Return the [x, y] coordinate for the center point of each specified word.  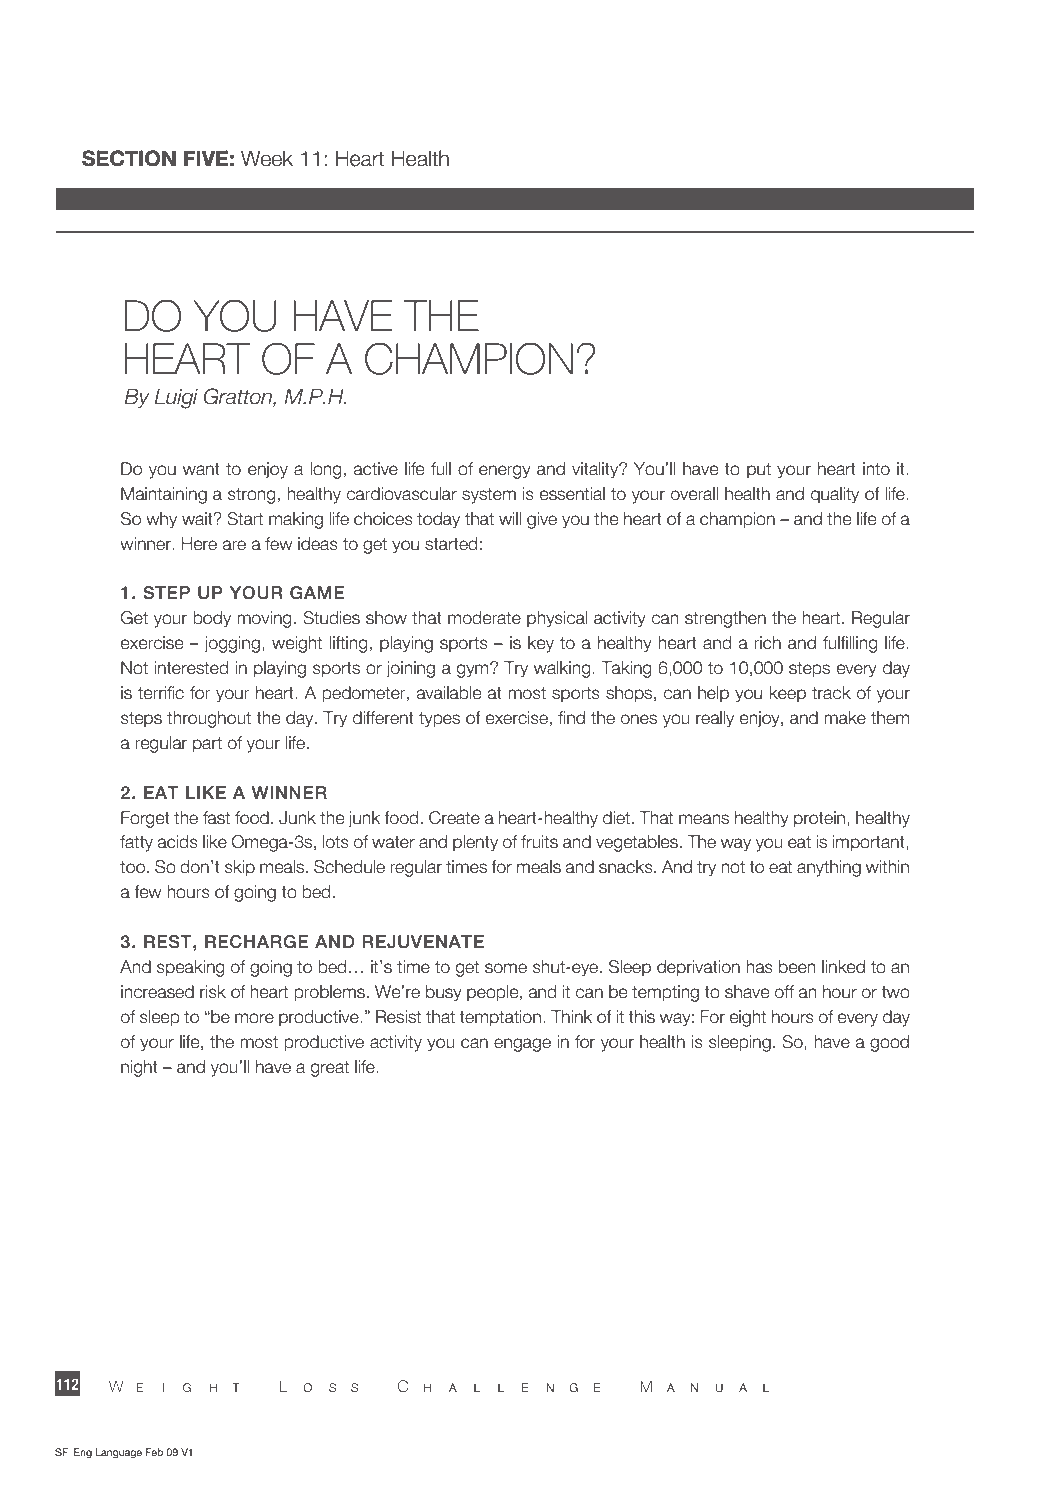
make [845, 718]
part [207, 745]
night [139, 1068]
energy [505, 472]
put [759, 471]
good [889, 1043]
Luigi [176, 398]
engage [522, 1045]
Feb [154, 1452]
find [571, 718]
